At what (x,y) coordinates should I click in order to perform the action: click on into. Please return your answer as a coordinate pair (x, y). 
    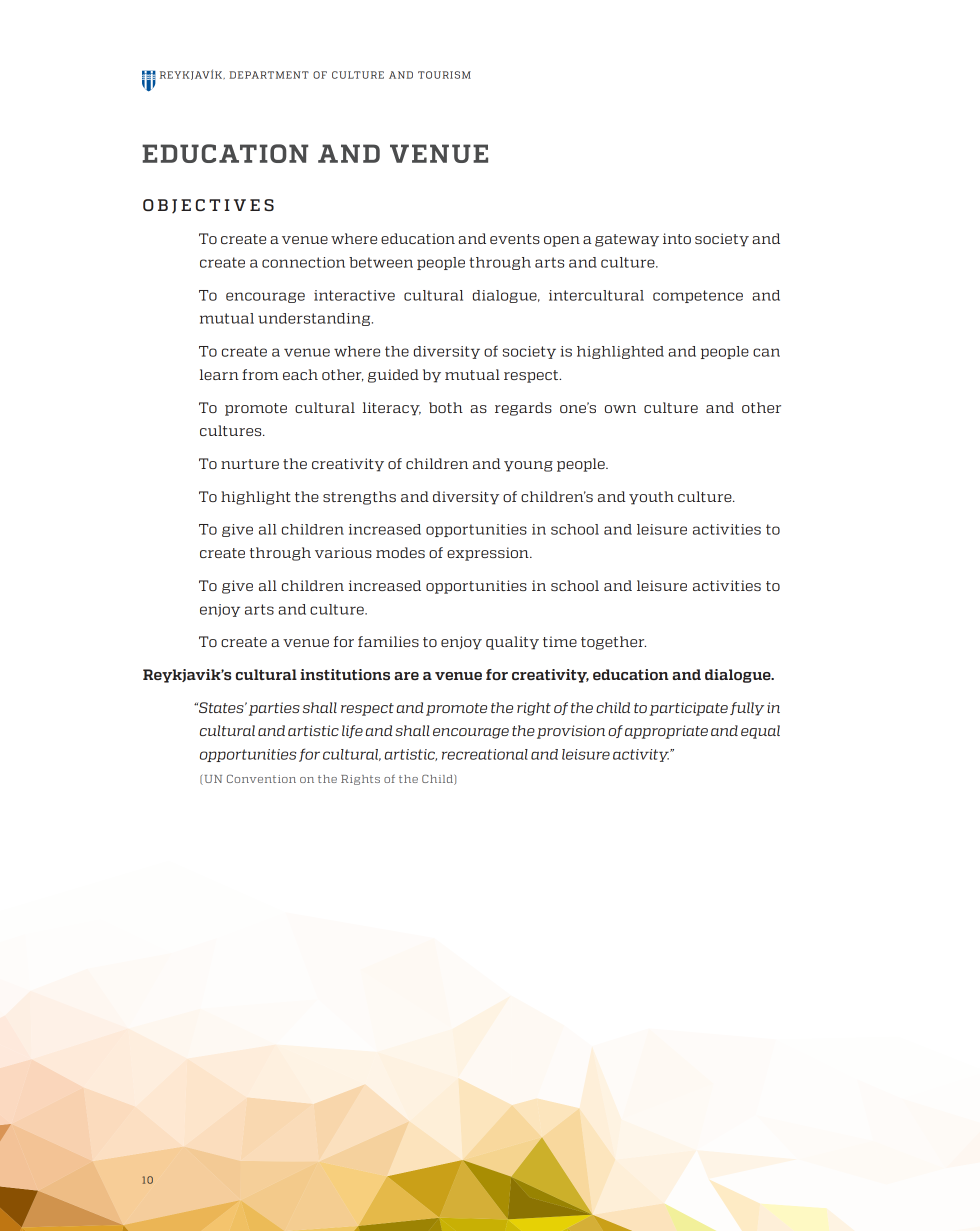
    Looking at the image, I should click on (677, 238).
